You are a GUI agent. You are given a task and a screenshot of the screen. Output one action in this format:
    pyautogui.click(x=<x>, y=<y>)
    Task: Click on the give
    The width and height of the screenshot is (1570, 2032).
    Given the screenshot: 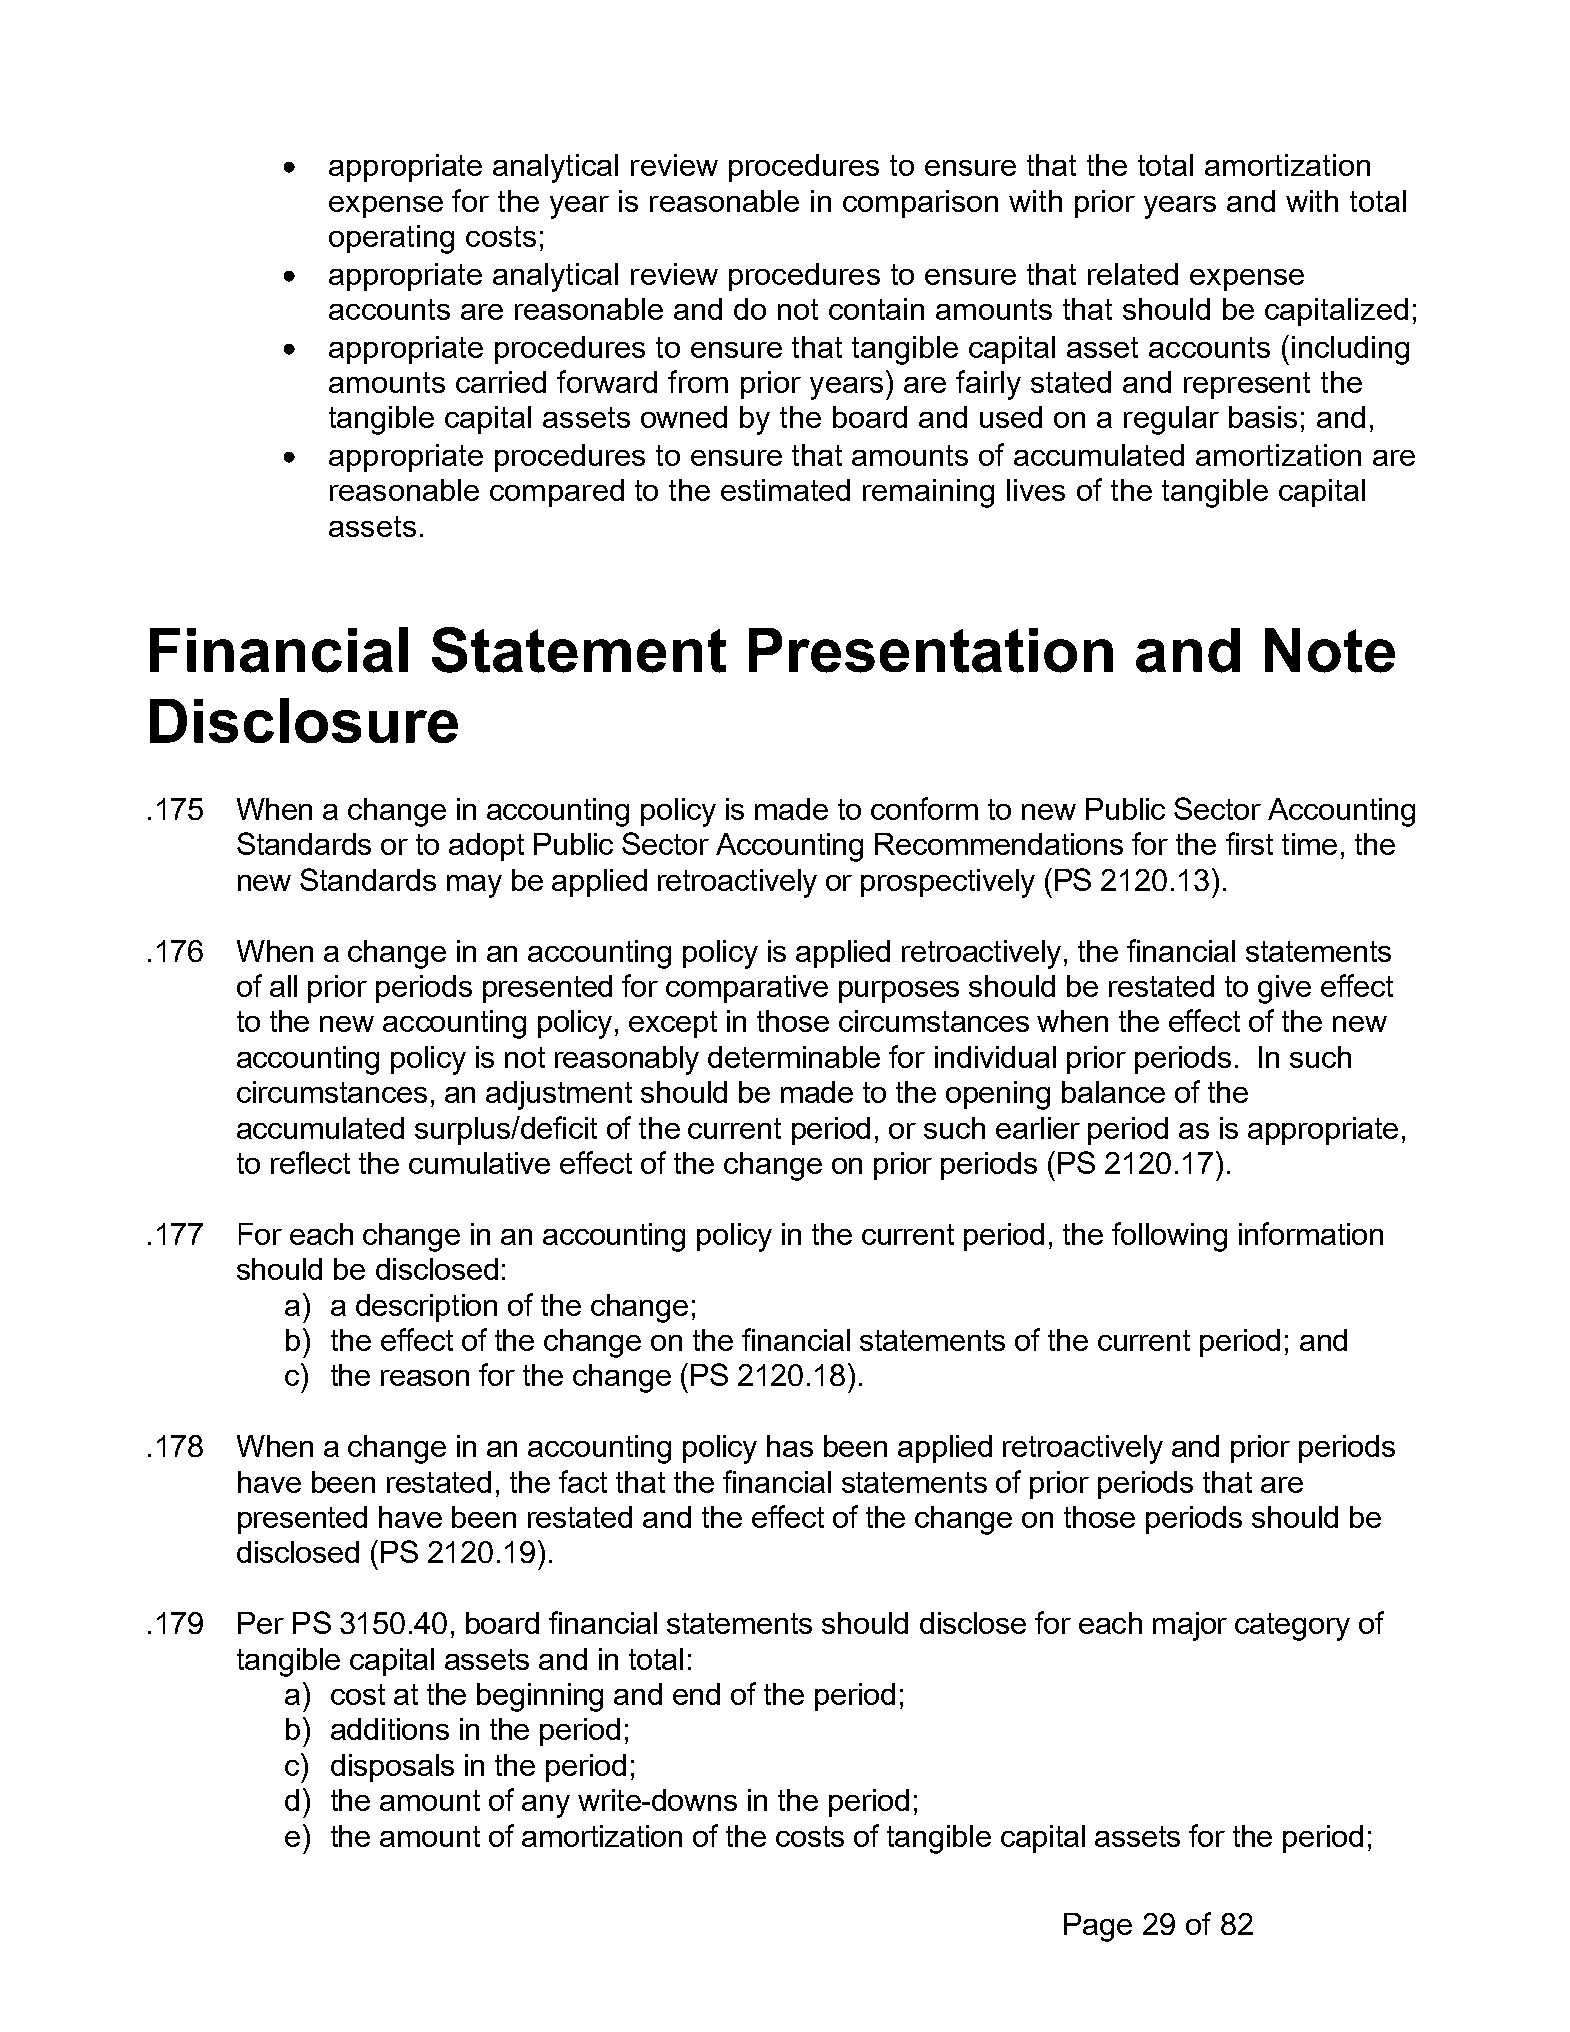 What is the action you would take?
    pyautogui.click(x=1284, y=989)
